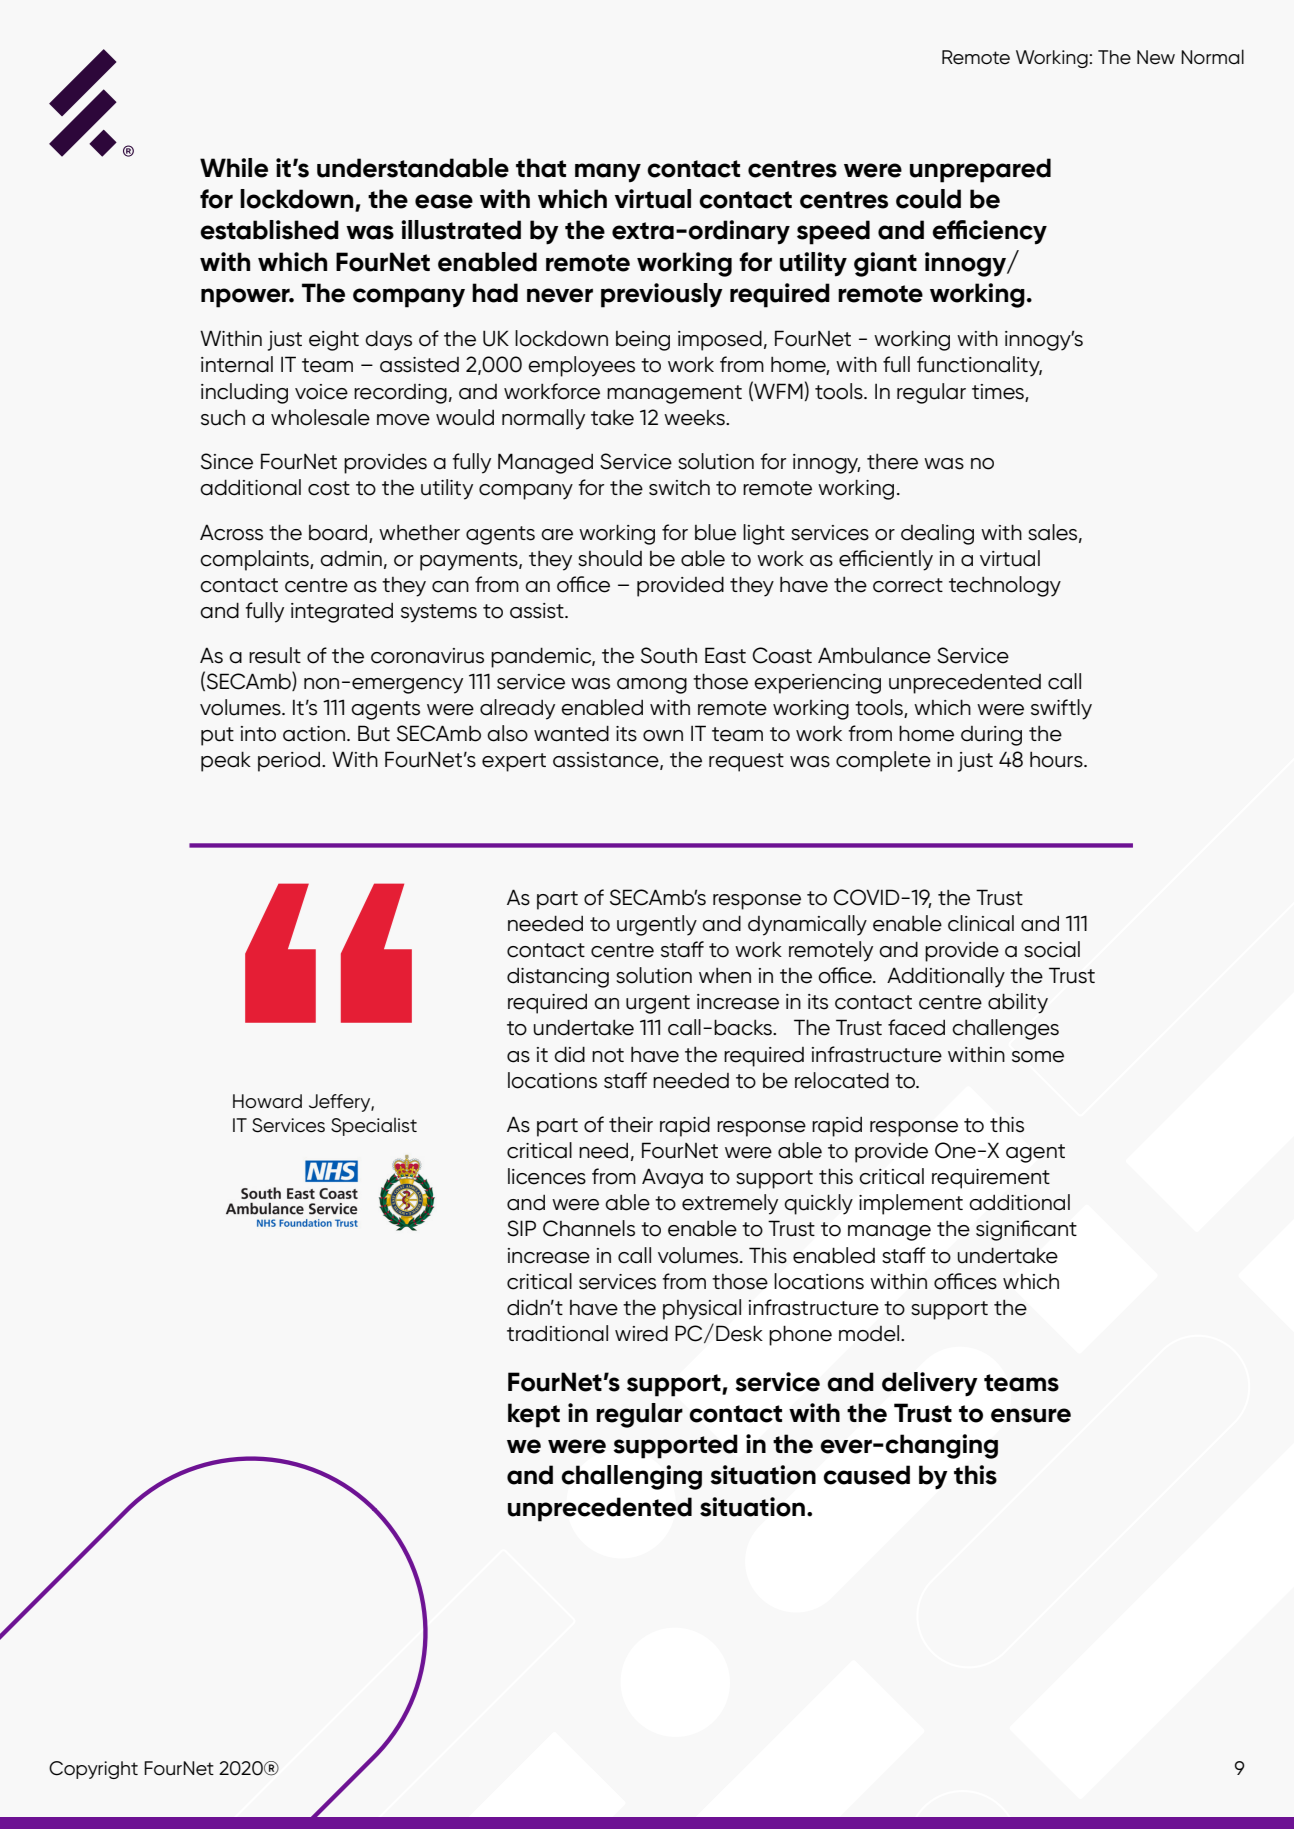  I want to click on clinical, so click(981, 923).
